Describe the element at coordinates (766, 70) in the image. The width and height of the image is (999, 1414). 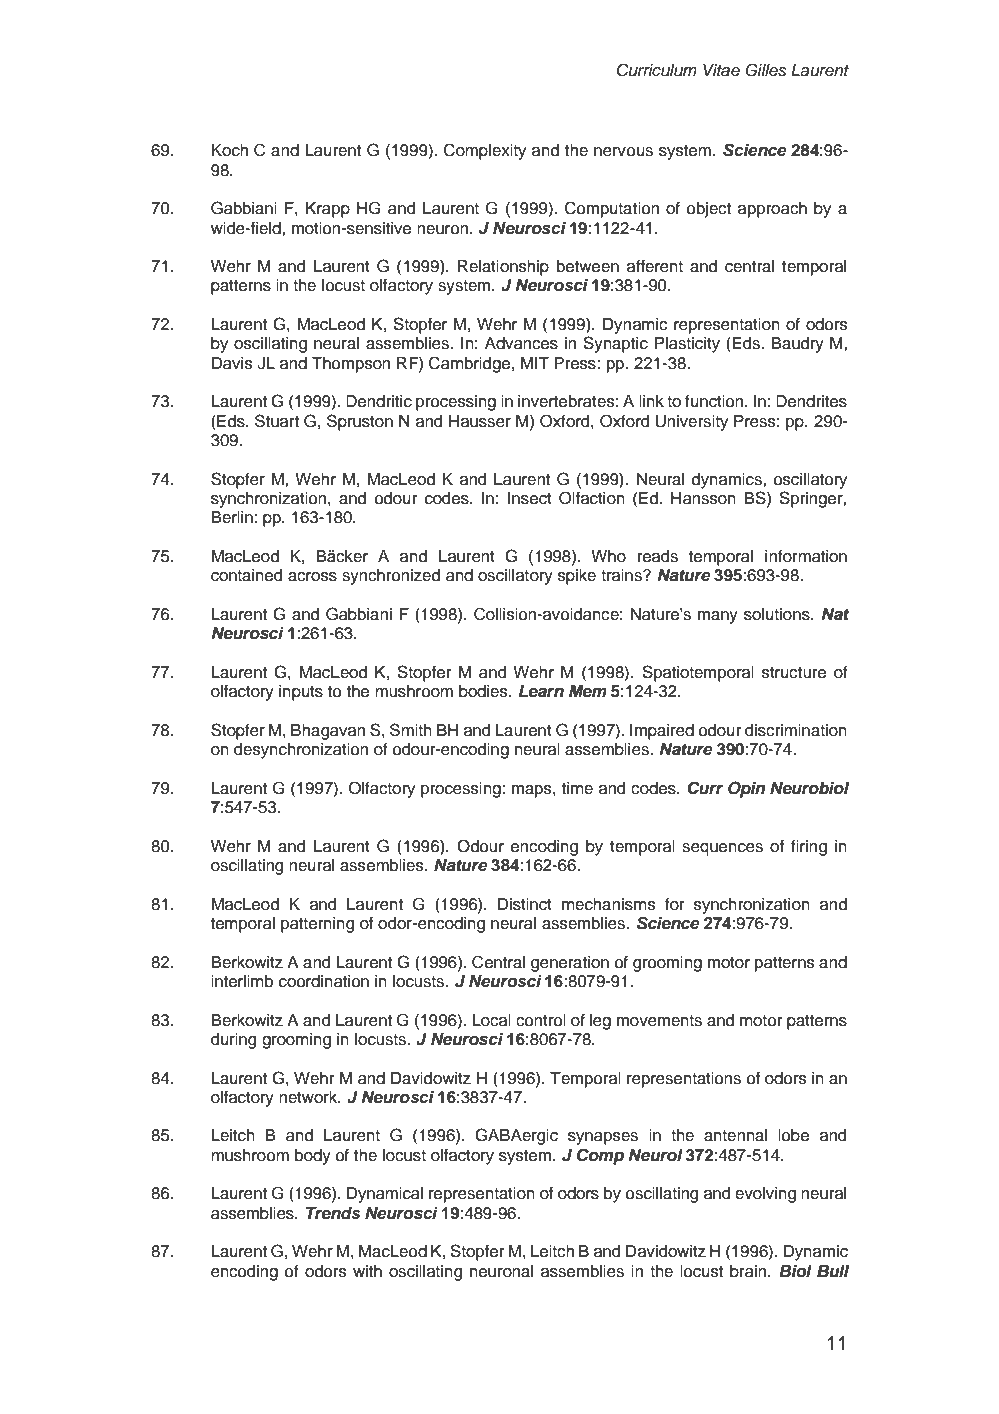
I see `Gilles` at that location.
